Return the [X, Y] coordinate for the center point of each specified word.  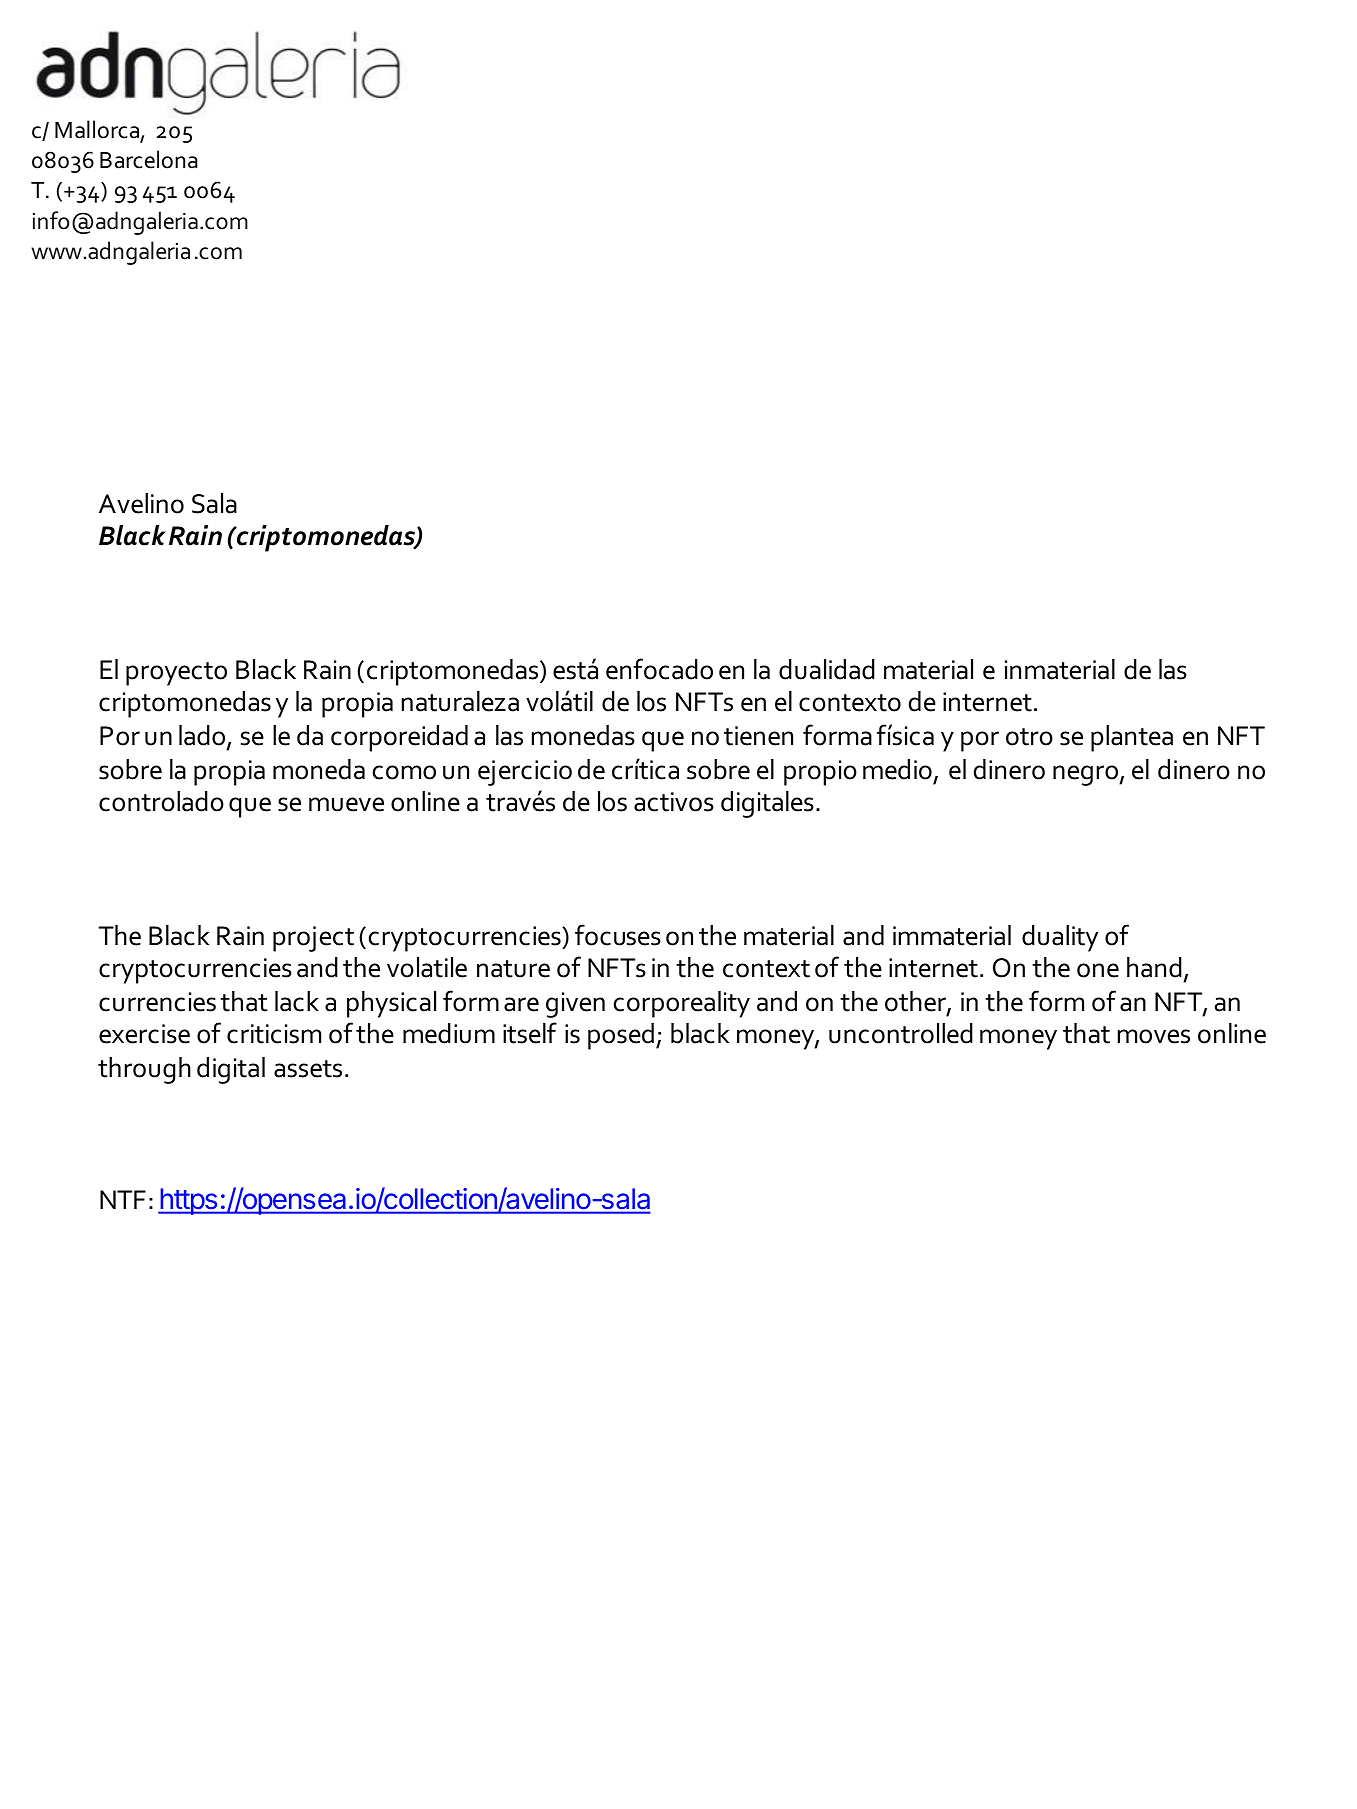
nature [513, 969]
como [404, 772]
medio [897, 769]
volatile [427, 967]
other [916, 1002]
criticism [274, 1034]
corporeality [682, 1004]
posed [621, 1036]
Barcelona [149, 159]
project [313, 939]
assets [308, 1069]
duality [1060, 938]
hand [1154, 967]
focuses [618, 935]
